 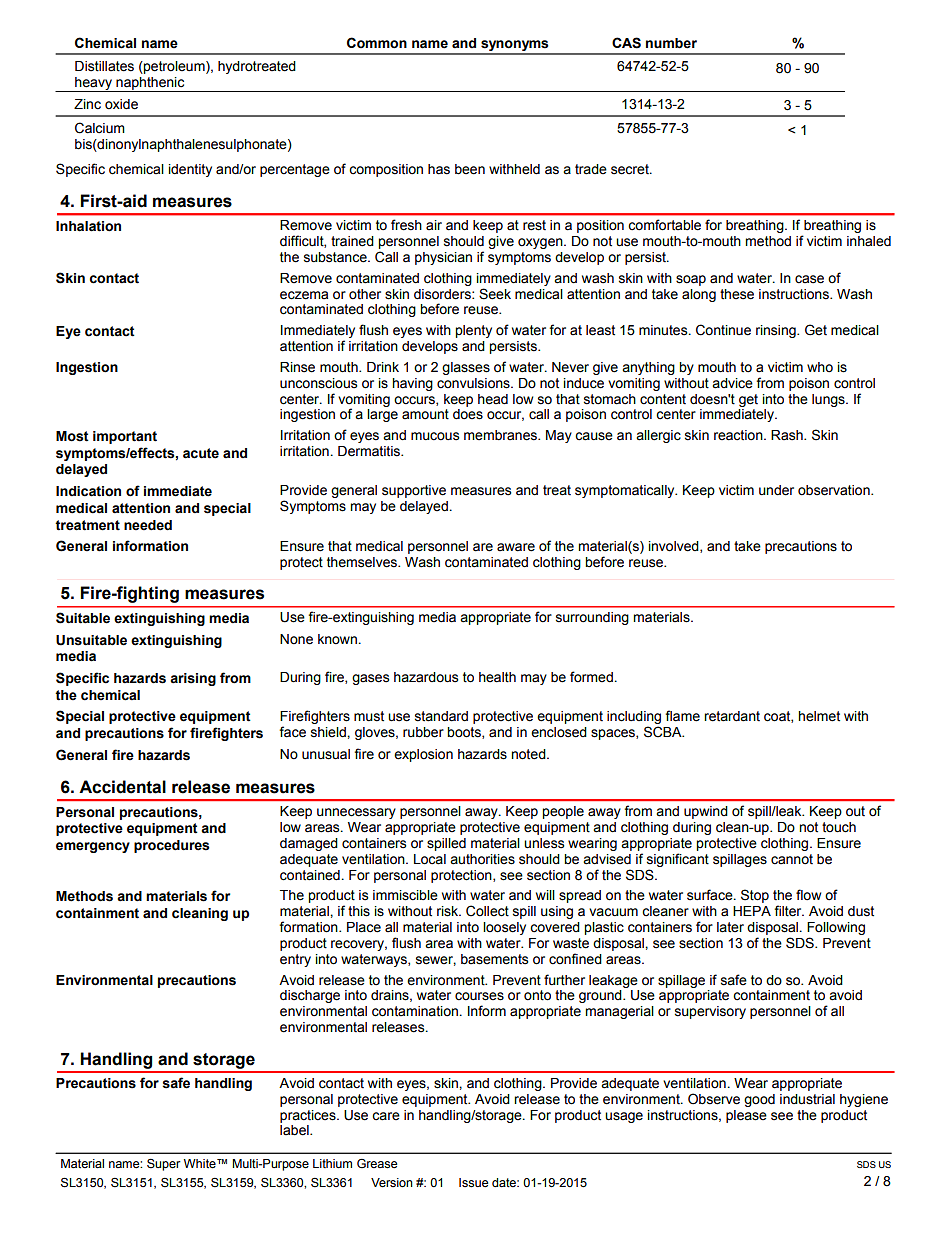 What do you see at coordinates (501, 435) in the screenshot?
I see `membranes` at bounding box center [501, 435].
